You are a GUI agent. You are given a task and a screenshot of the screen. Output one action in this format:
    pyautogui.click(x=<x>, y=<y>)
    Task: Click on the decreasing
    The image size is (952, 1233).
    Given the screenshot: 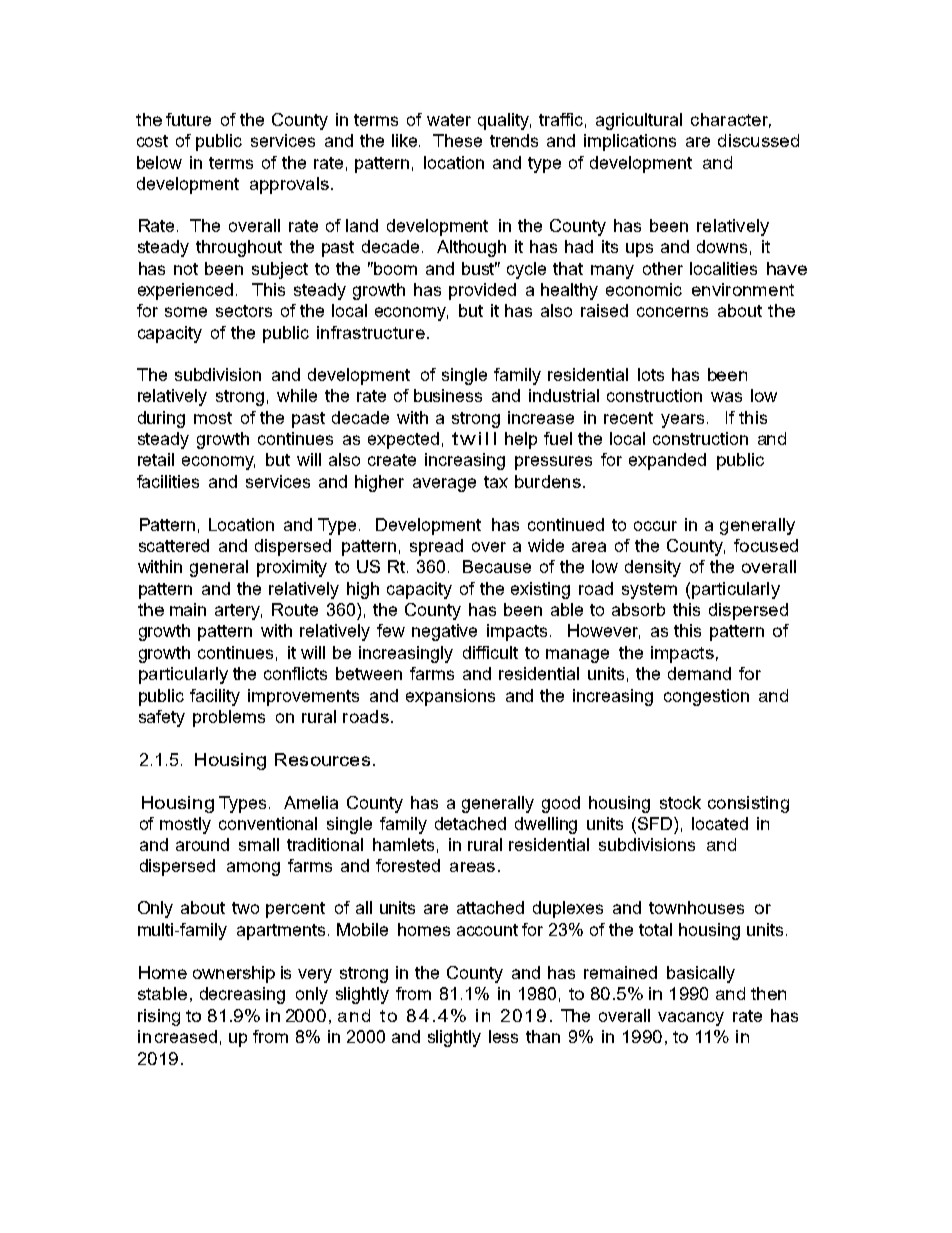 What is the action you would take?
    pyautogui.click(x=242, y=995)
